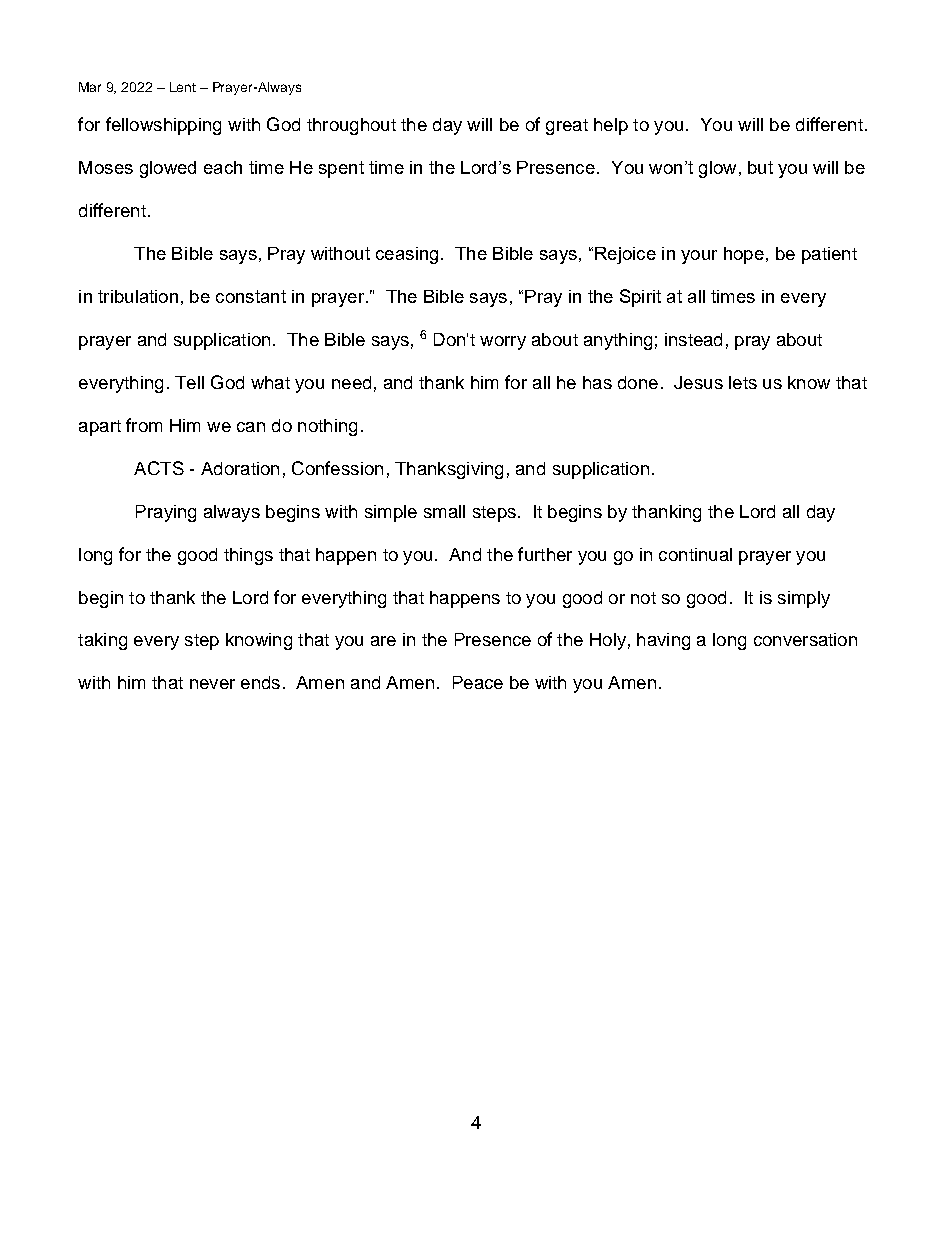 The width and height of the screenshot is (952, 1233). I want to click on never, so click(212, 684).
